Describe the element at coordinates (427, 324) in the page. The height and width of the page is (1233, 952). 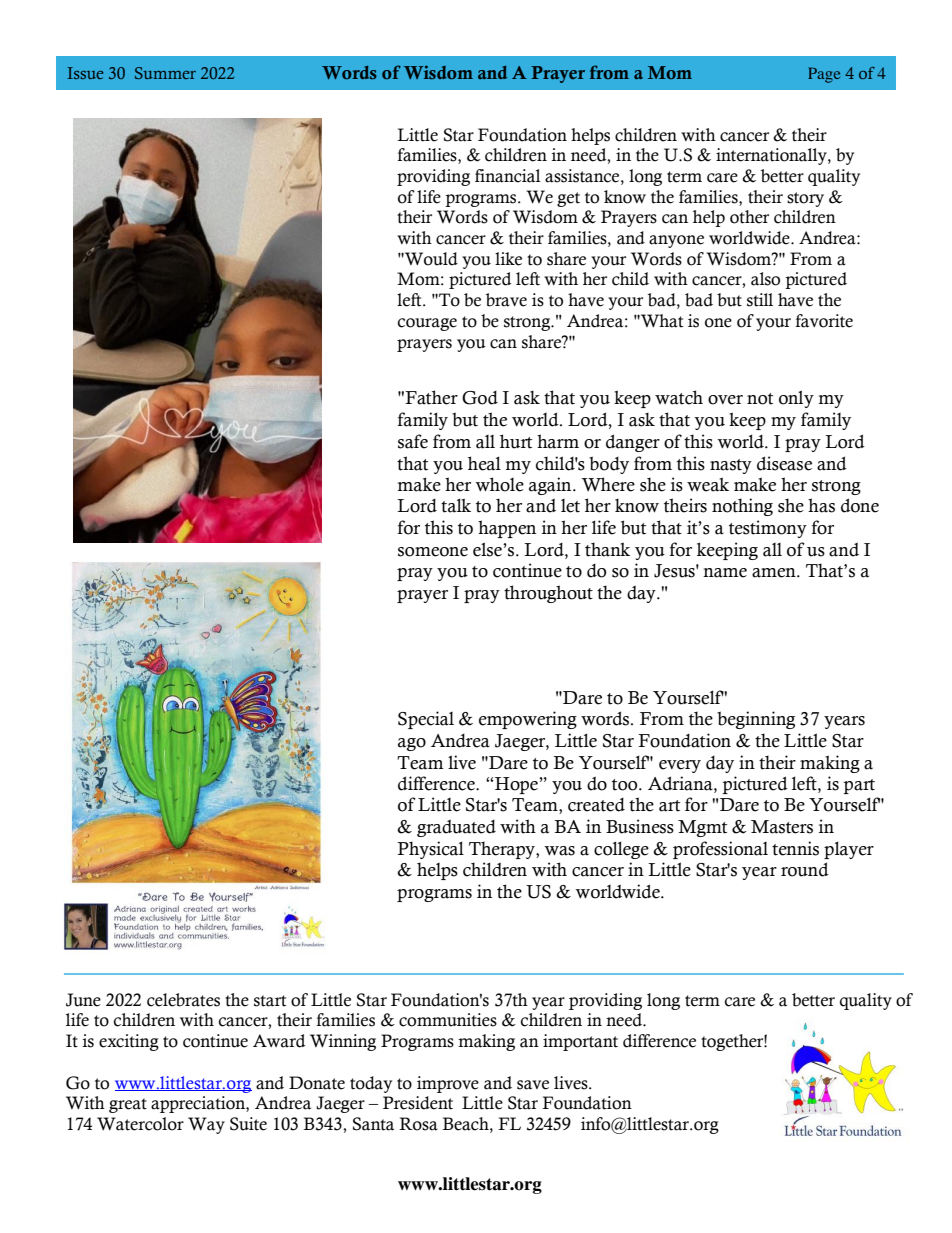
I see `courage` at that location.
